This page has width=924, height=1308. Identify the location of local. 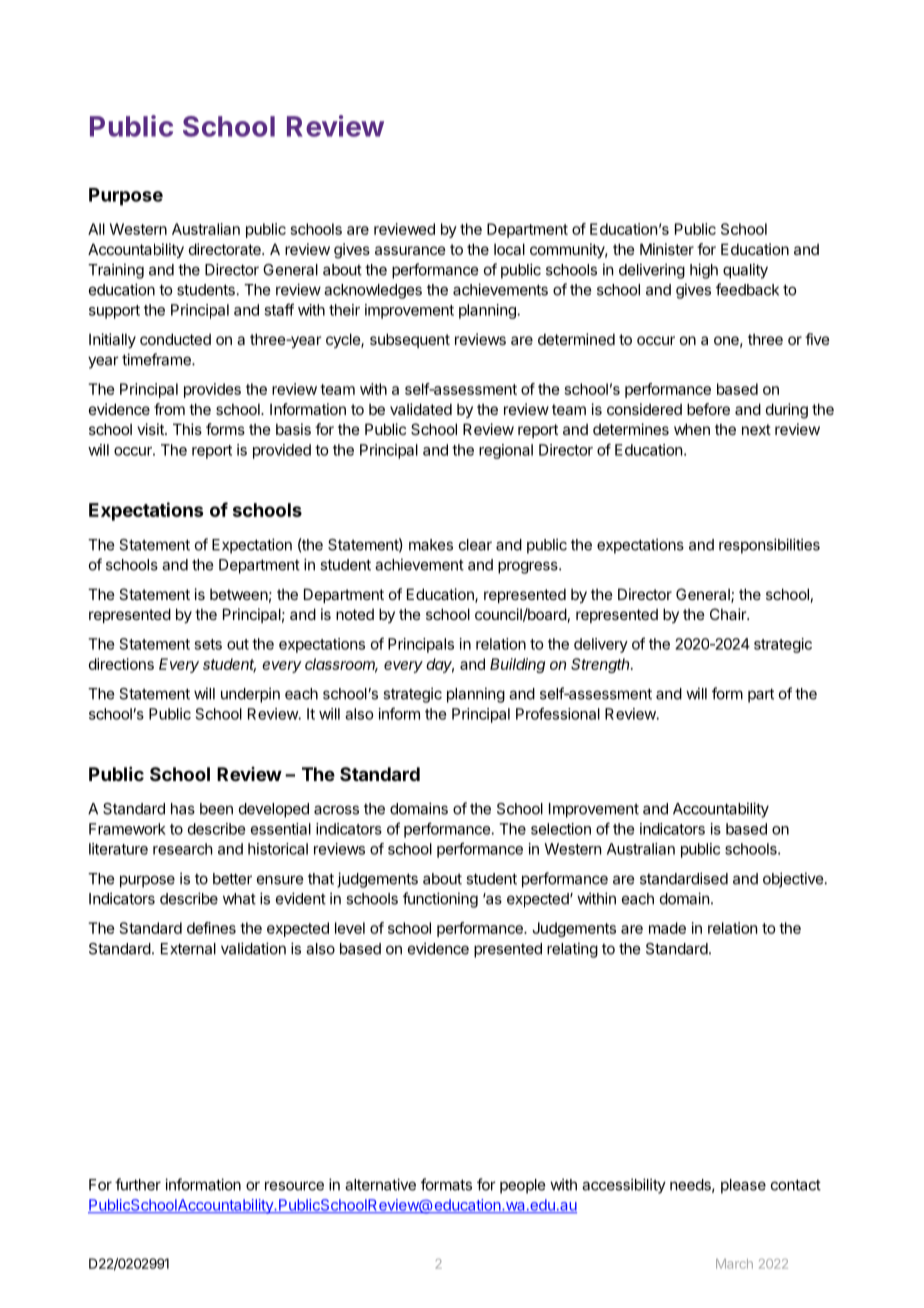
(509, 249).
